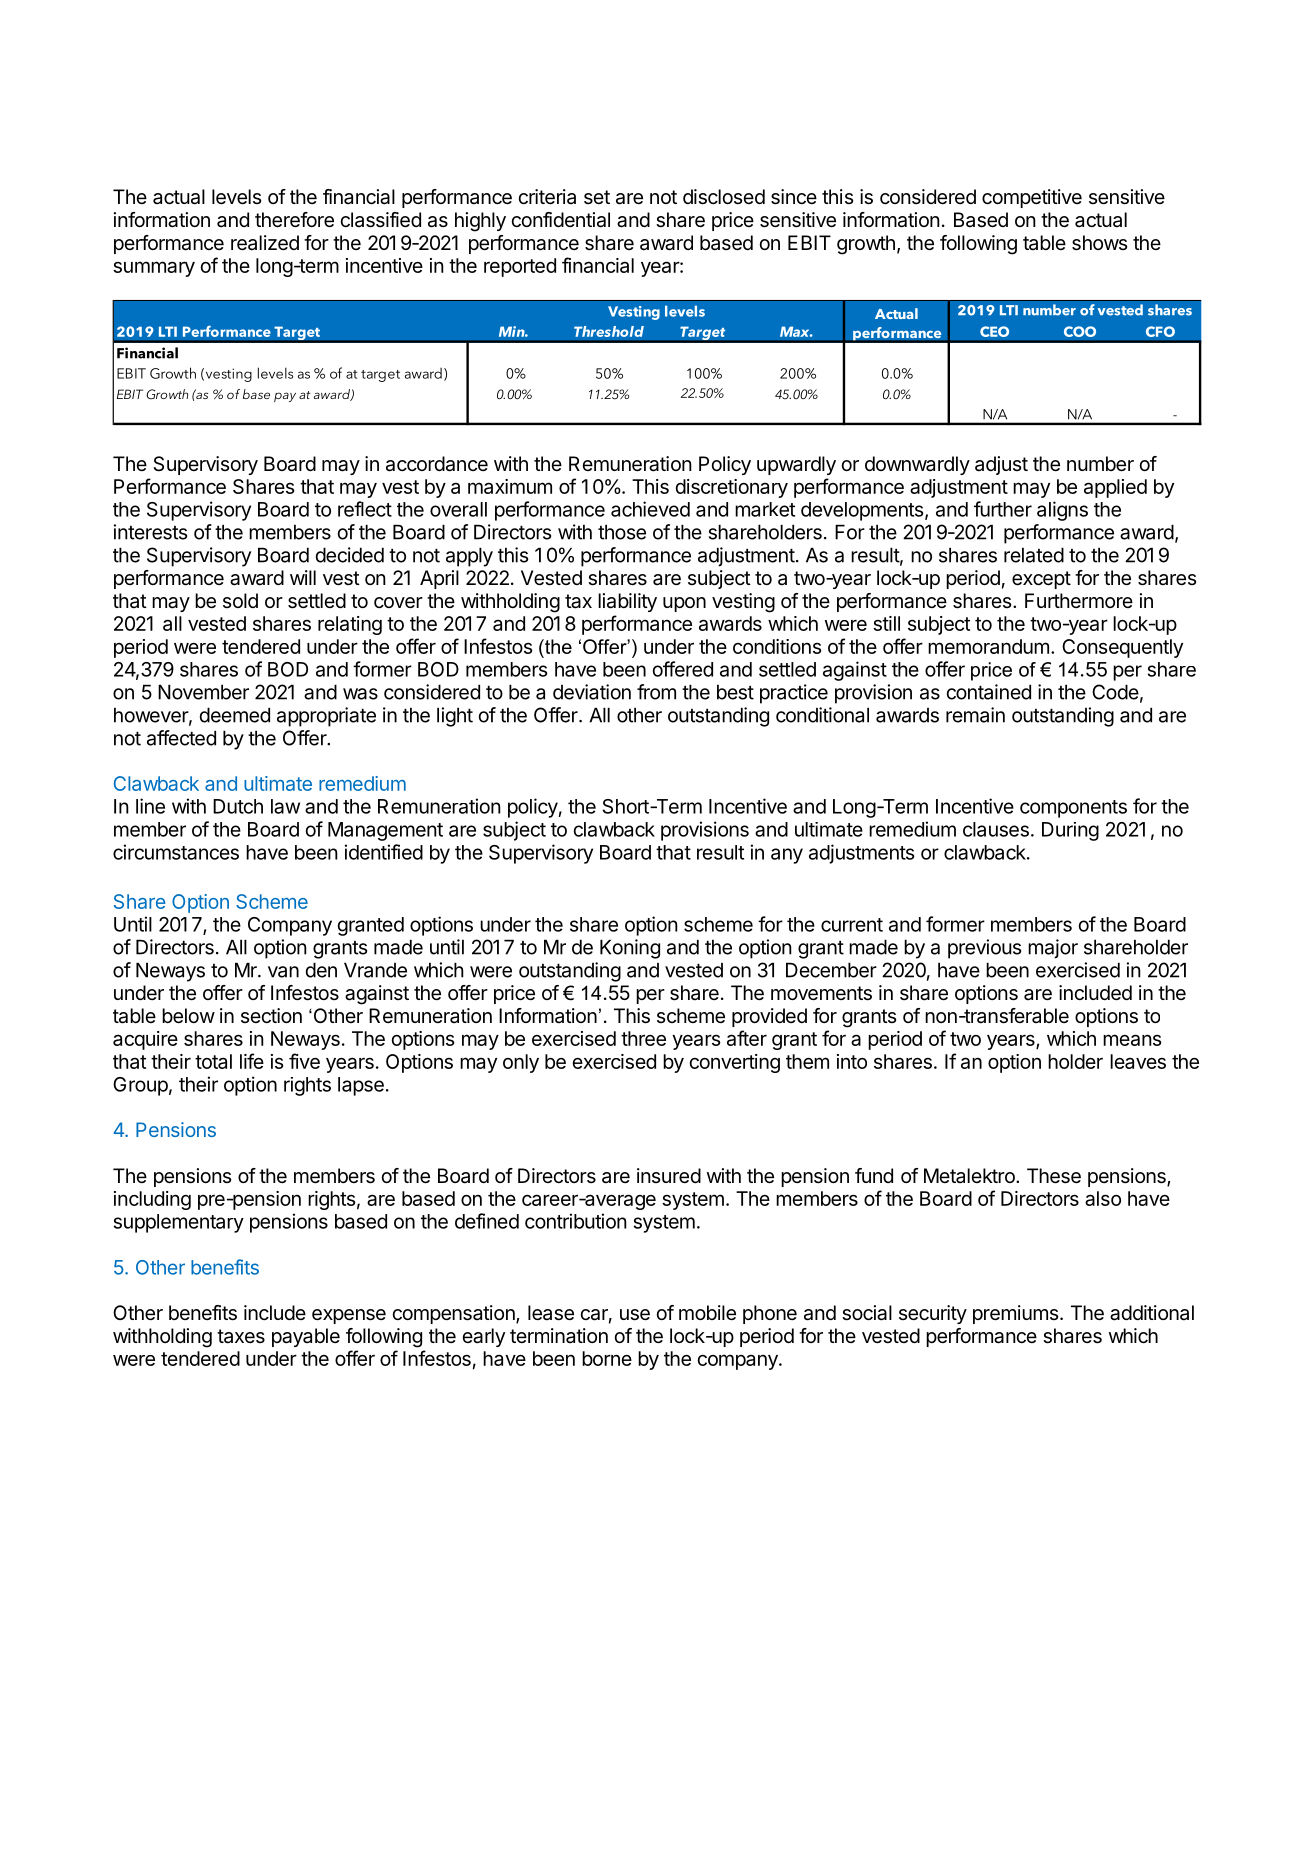 This screenshot has width=1314, height=1859. Describe the element at coordinates (560, 220) in the screenshot. I see `confidential` at that location.
